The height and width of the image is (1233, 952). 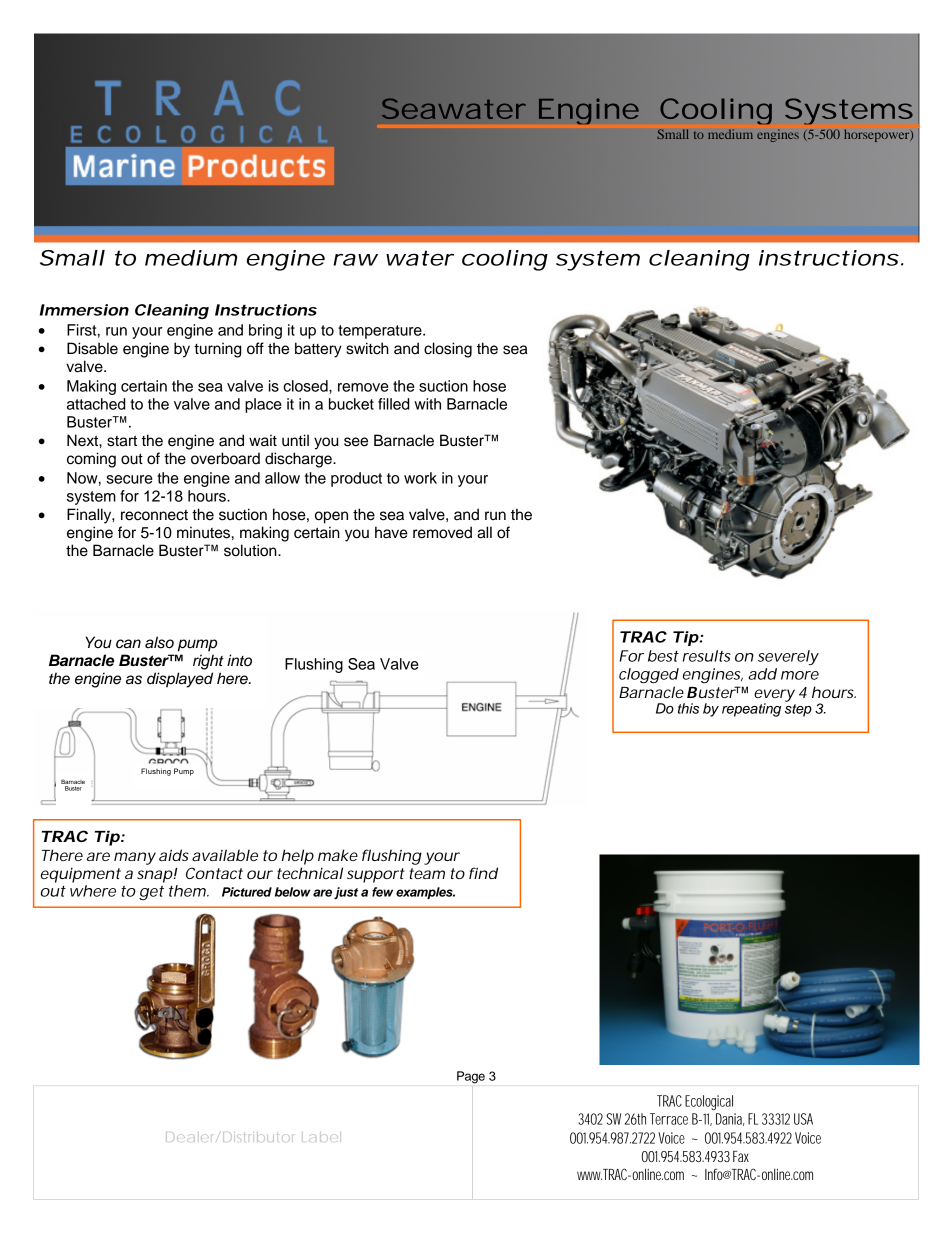 What do you see at coordinates (471, 1077) in the image?
I see `Page` at bounding box center [471, 1077].
